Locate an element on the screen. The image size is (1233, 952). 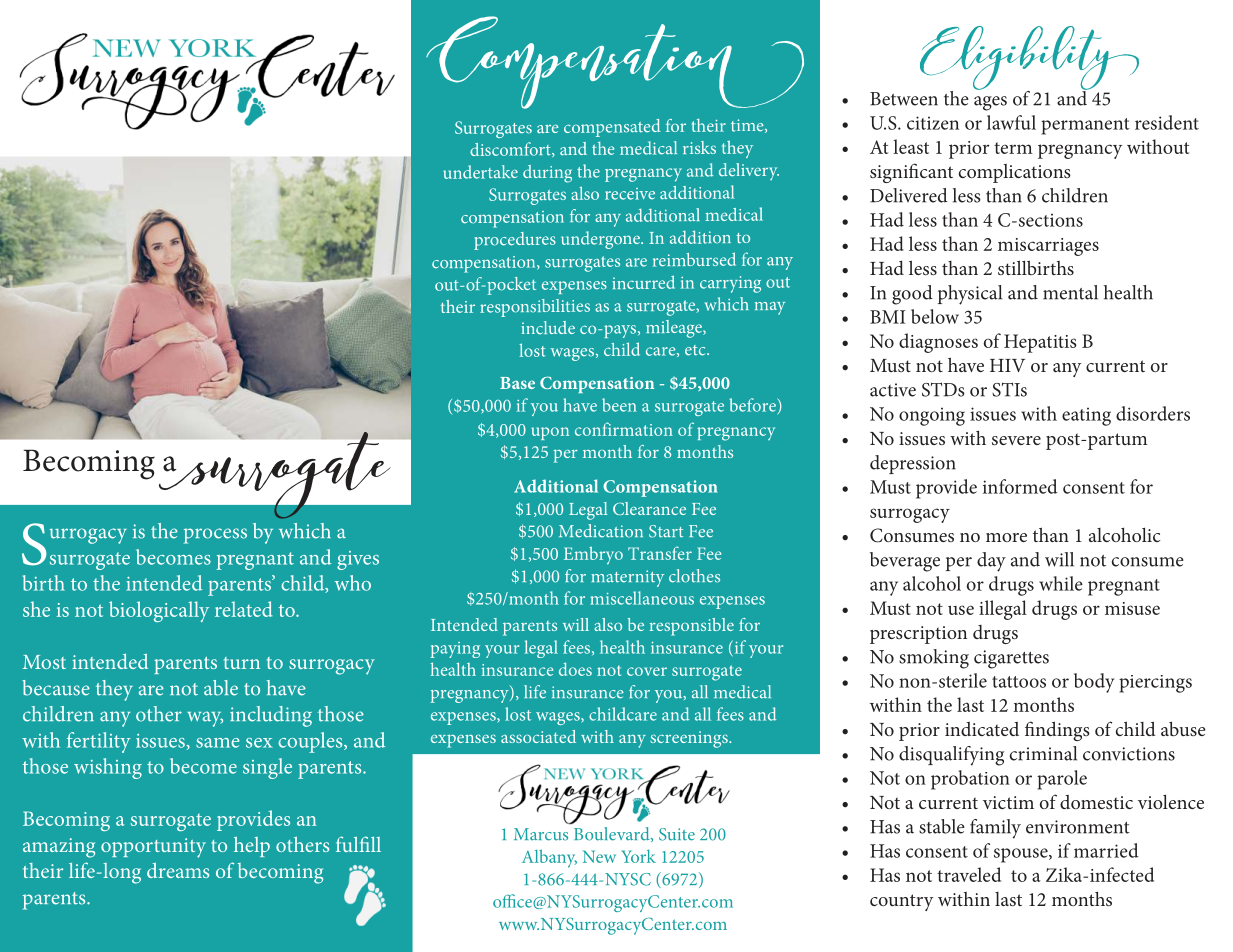
incurred is located at coordinates (643, 282).
